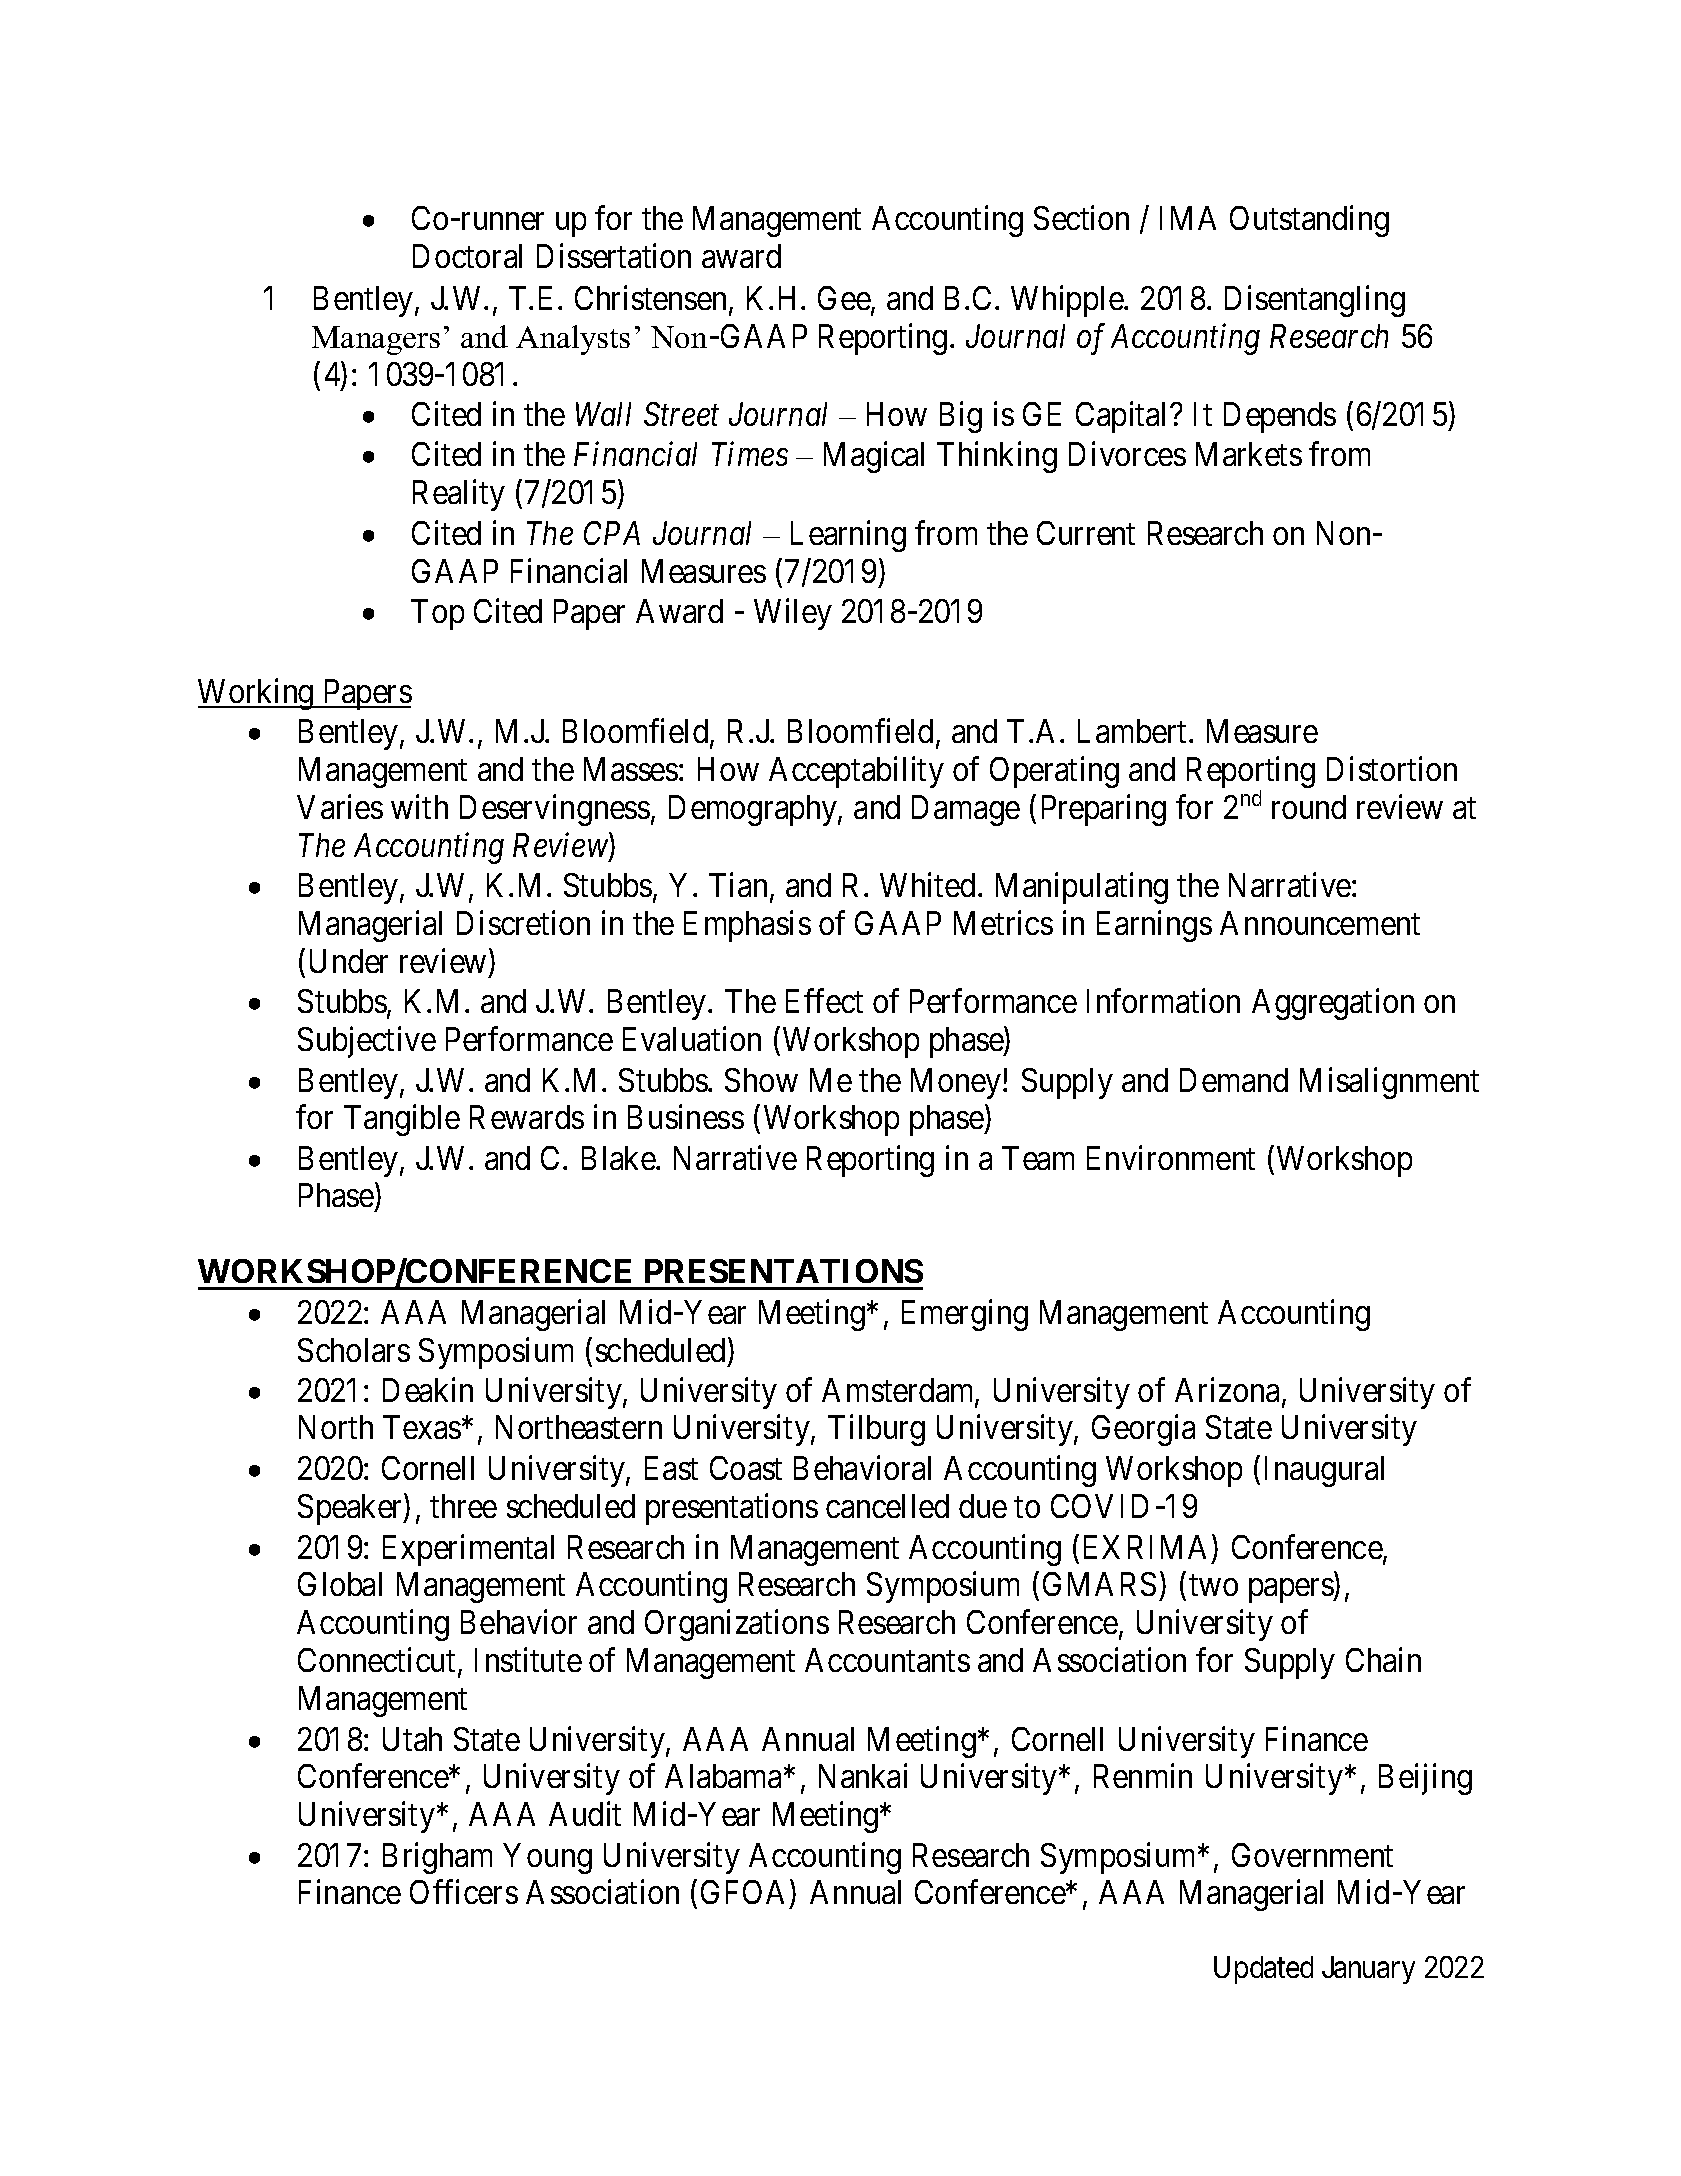 This document has width=1681, height=2176. Describe the element at coordinates (887, 1506) in the document. I see `cancelled` at that location.
